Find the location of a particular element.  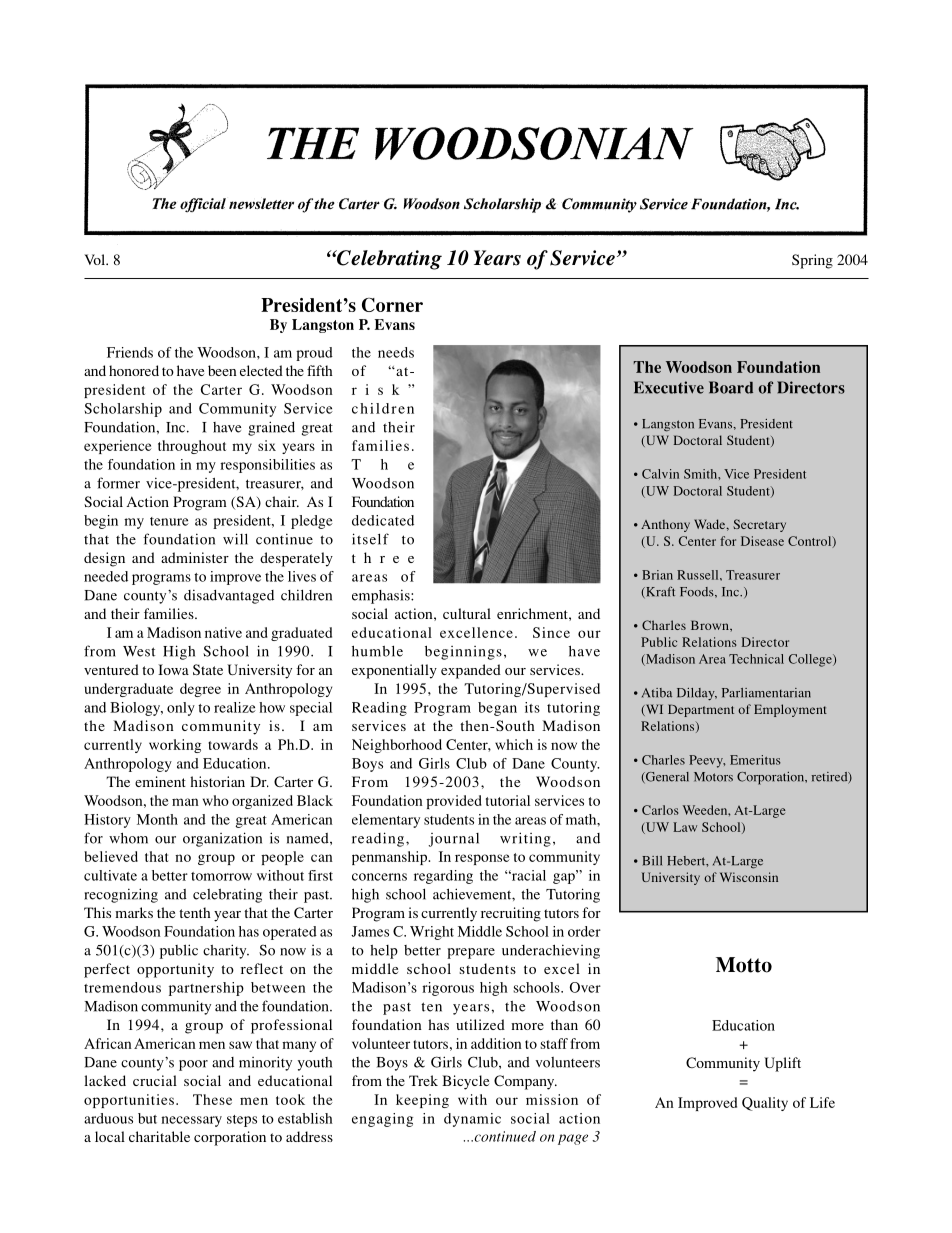

expanded is located at coordinates (471, 671).
